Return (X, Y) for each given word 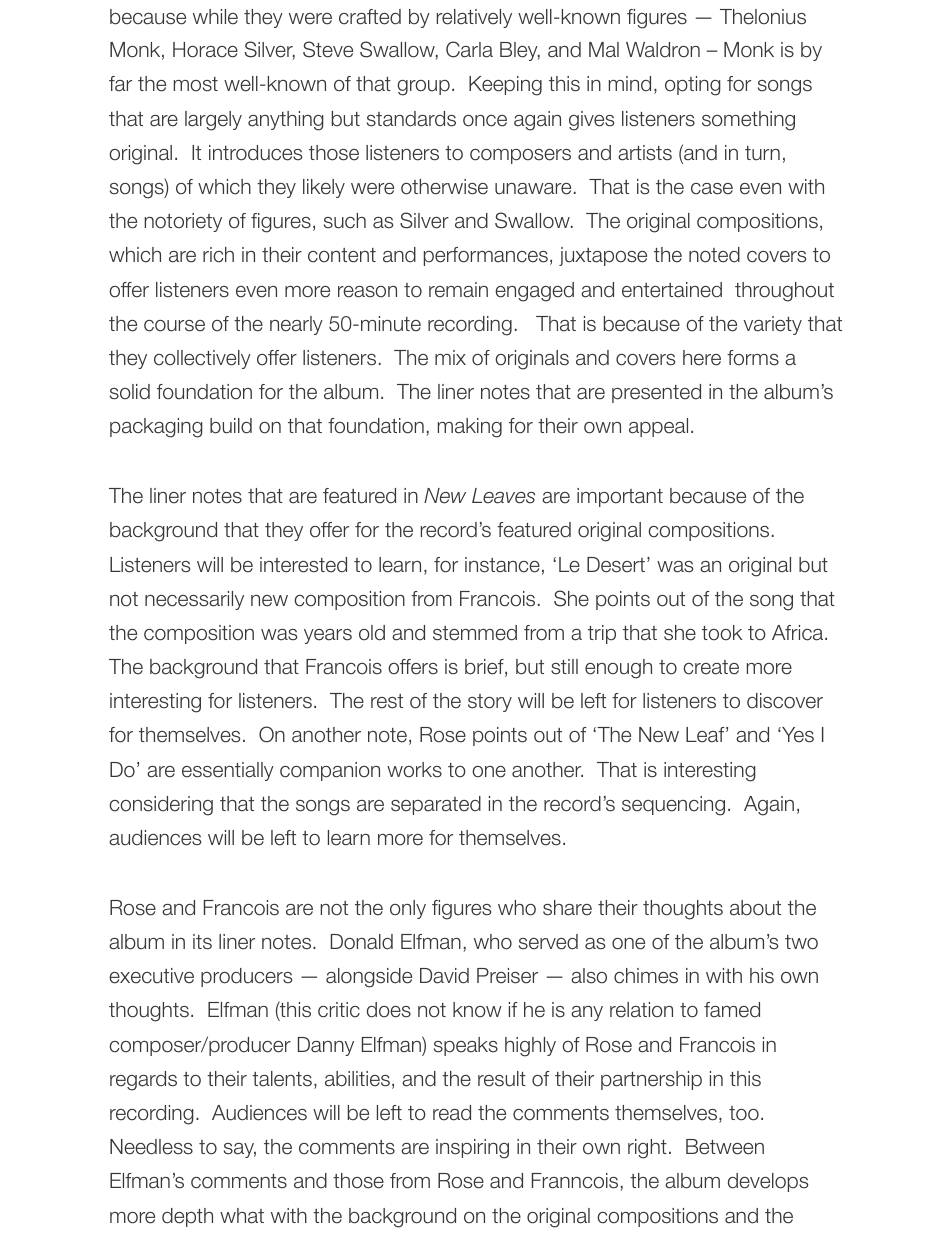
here (702, 358)
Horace (205, 50)
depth (187, 1217)
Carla (469, 49)
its (202, 942)
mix (450, 357)
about (755, 908)
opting (693, 86)
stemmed (475, 633)
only (408, 909)
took (722, 633)
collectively (202, 359)
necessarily (194, 600)
